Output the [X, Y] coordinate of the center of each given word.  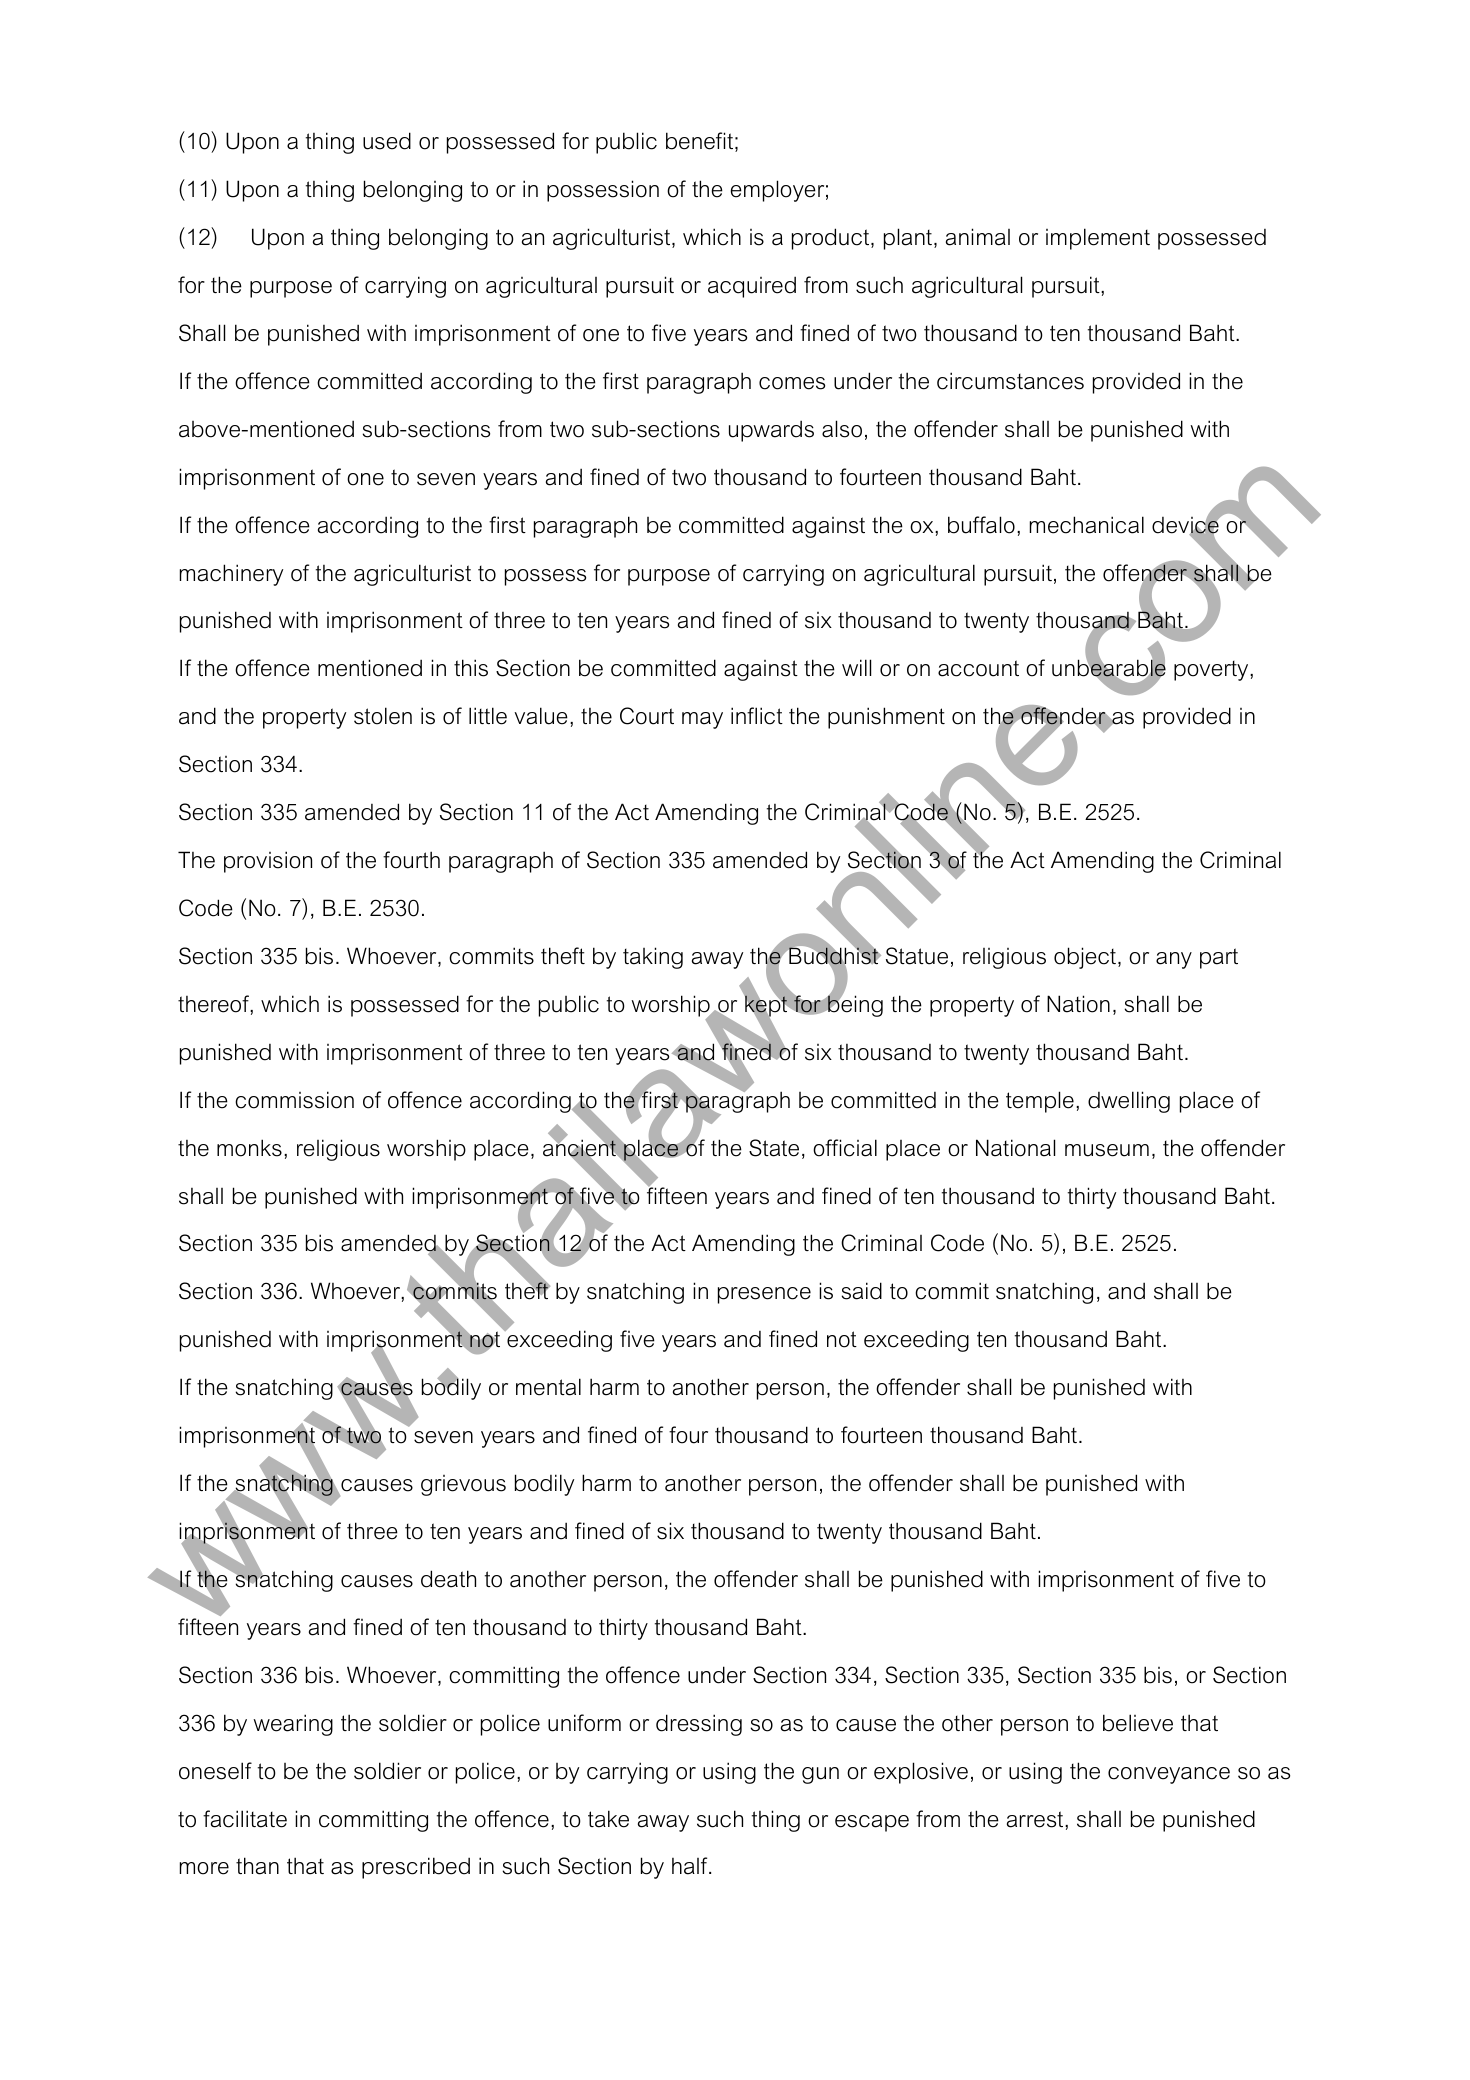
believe [1138, 1723]
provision [268, 862]
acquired [752, 287]
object [1086, 958]
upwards [771, 431]
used [387, 141]
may [702, 720]
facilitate [245, 1819]
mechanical [1087, 525]
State [774, 1148]
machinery [231, 575]
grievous [463, 1485]
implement [1098, 239]
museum [1107, 1150]
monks [249, 1148]
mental [548, 1387]
